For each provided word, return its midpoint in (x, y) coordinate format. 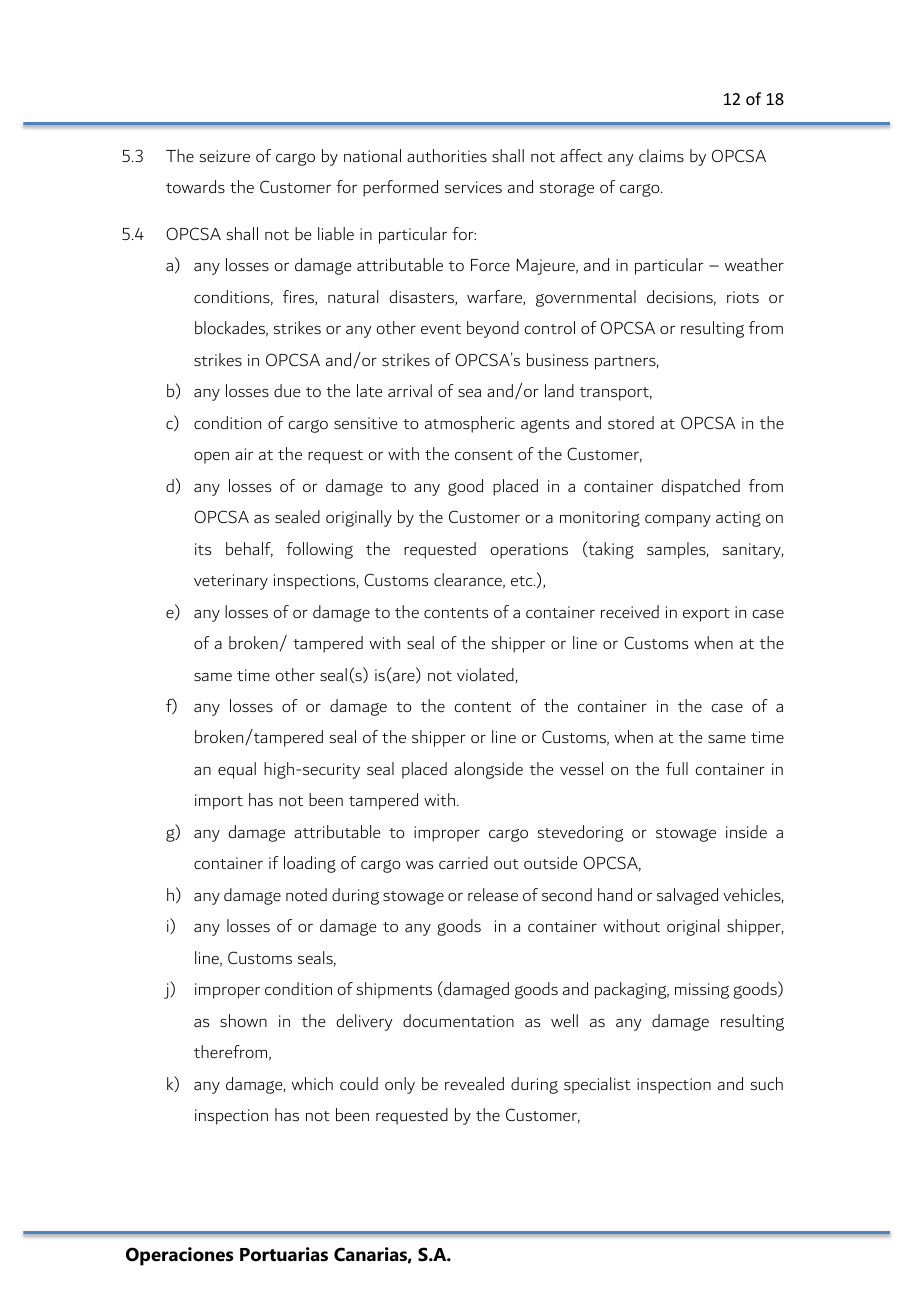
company (678, 521)
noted (306, 894)
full (677, 768)
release (493, 894)
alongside (488, 770)
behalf (249, 550)
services (473, 187)
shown (243, 1020)
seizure (225, 156)
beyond (493, 329)
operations (529, 551)
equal (237, 770)
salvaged (687, 896)
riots (743, 297)
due (287, 390)
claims (661, 155)
